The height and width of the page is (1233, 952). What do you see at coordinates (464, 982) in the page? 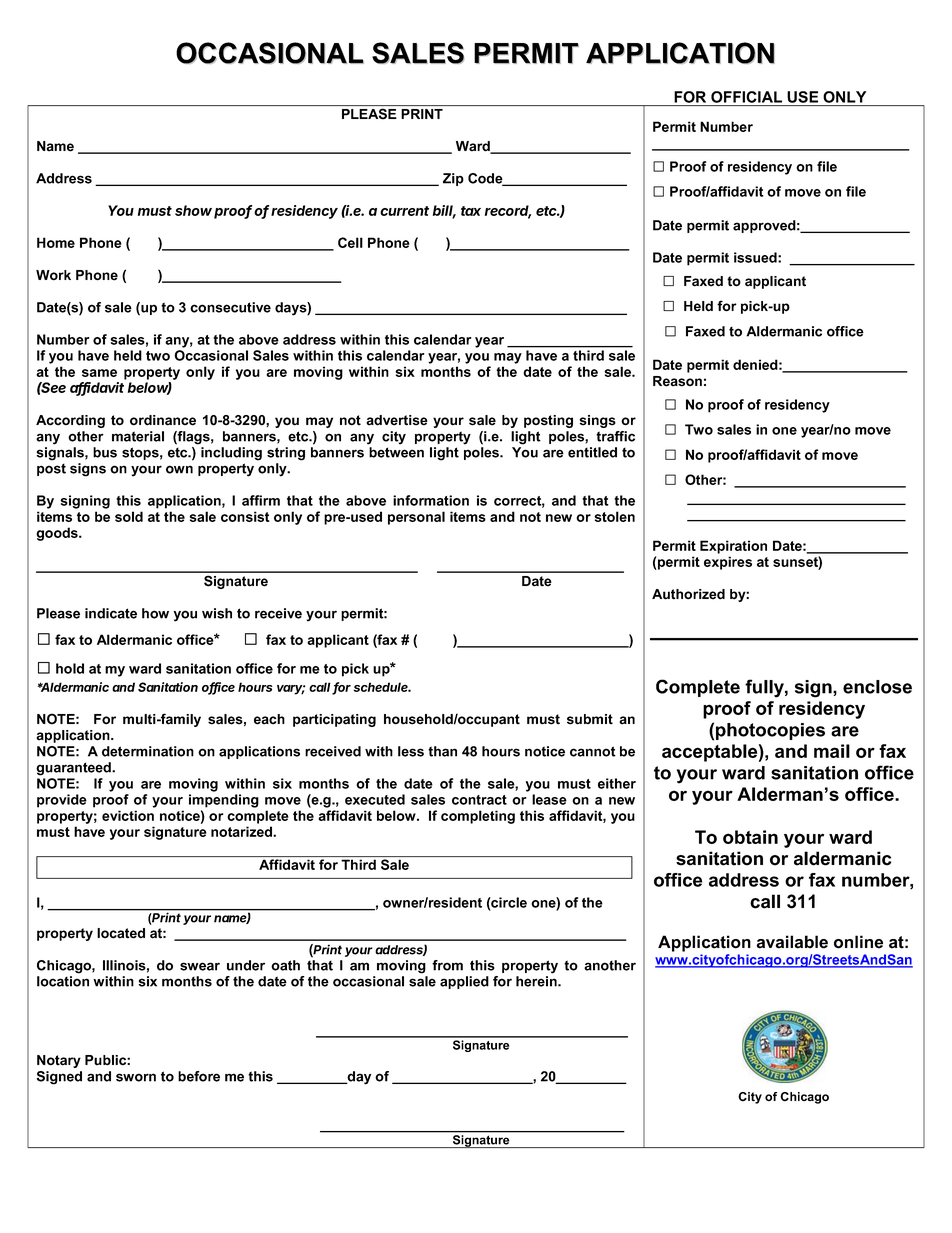
I see `applied` at bounding box center [464, 982].
